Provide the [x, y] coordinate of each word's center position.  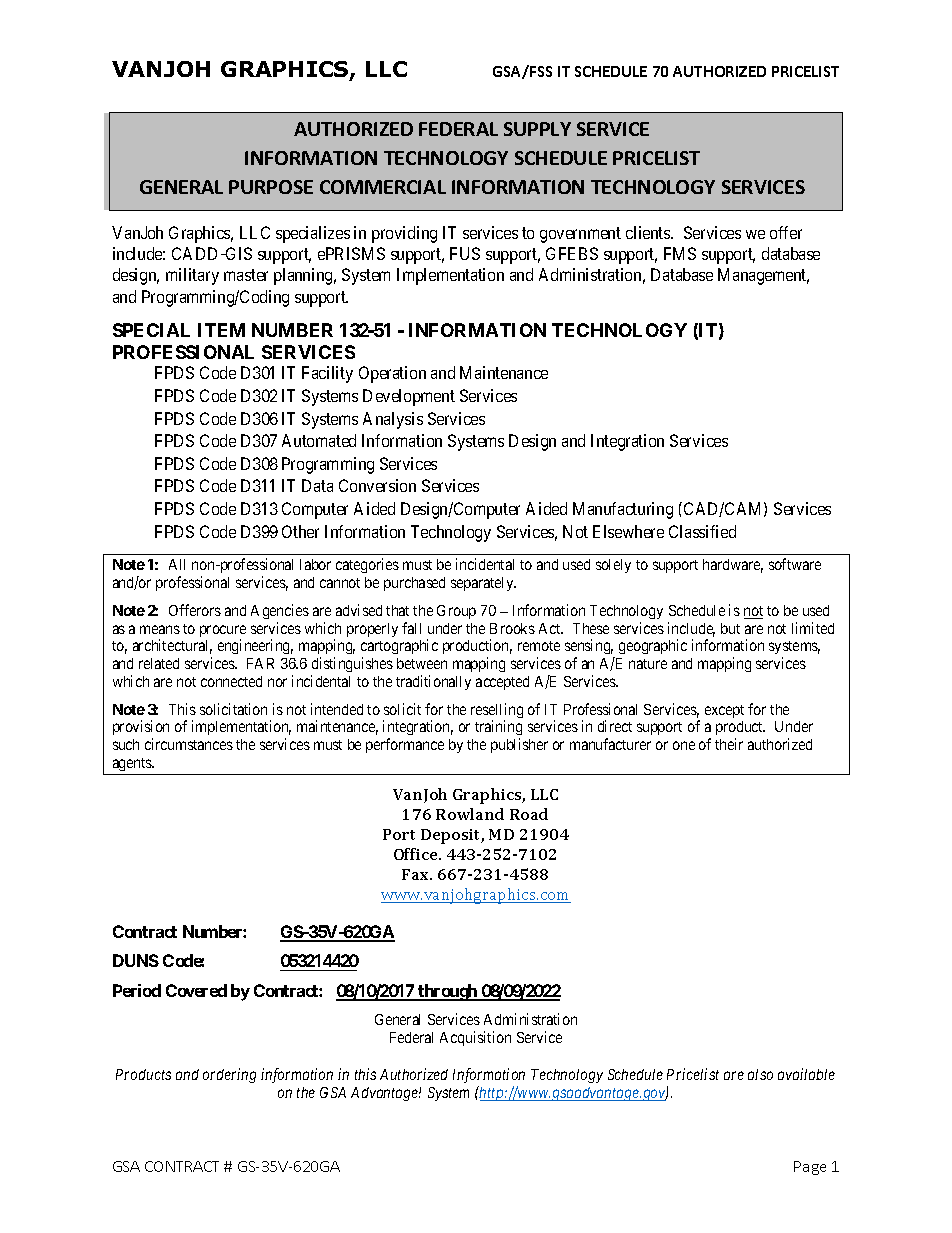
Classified [702, 531]
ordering [229, 1075]
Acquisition [475, 1038]
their [729, 744]
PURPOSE [271, 187]
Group [456, 612]
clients [649, 232]
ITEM [221, 330]
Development [409, 397]
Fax [417, 874]
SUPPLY [537, 129]
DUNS [136, 960]
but [730, 628]
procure [223, 632]
